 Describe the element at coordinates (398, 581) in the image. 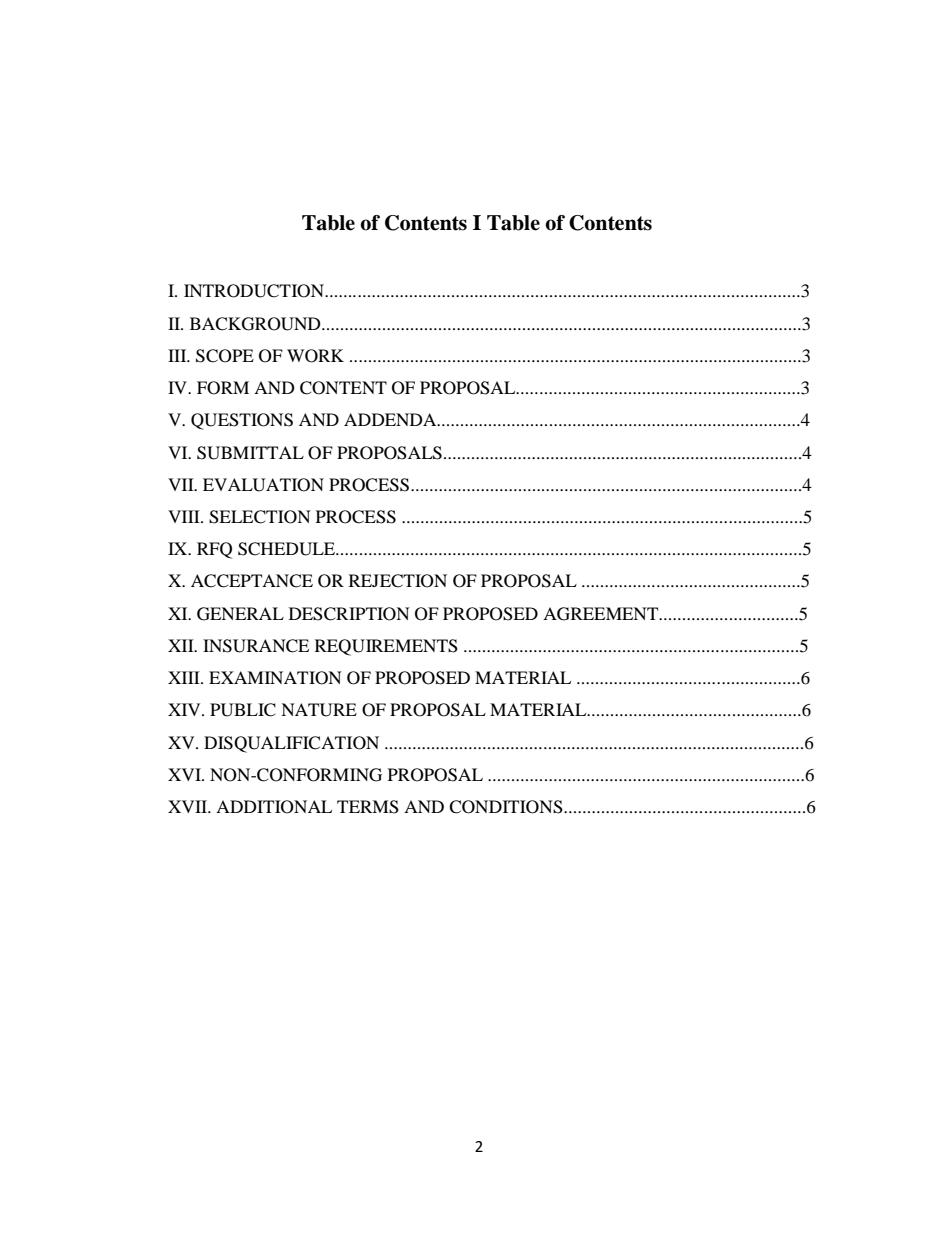

I see `REJECTION` at that location.
